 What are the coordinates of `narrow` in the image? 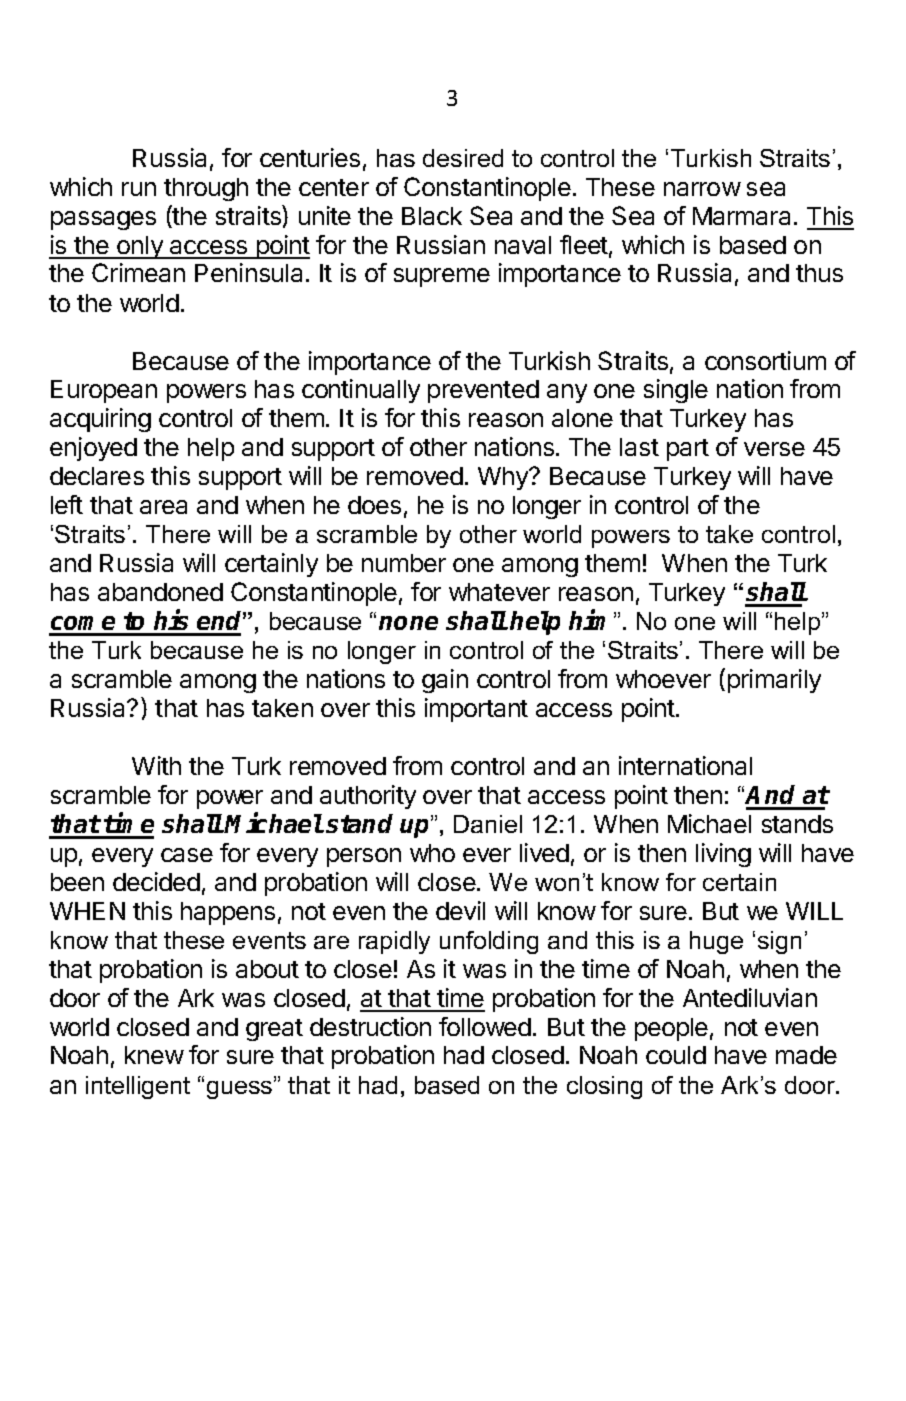 It's located at (702, 189).
